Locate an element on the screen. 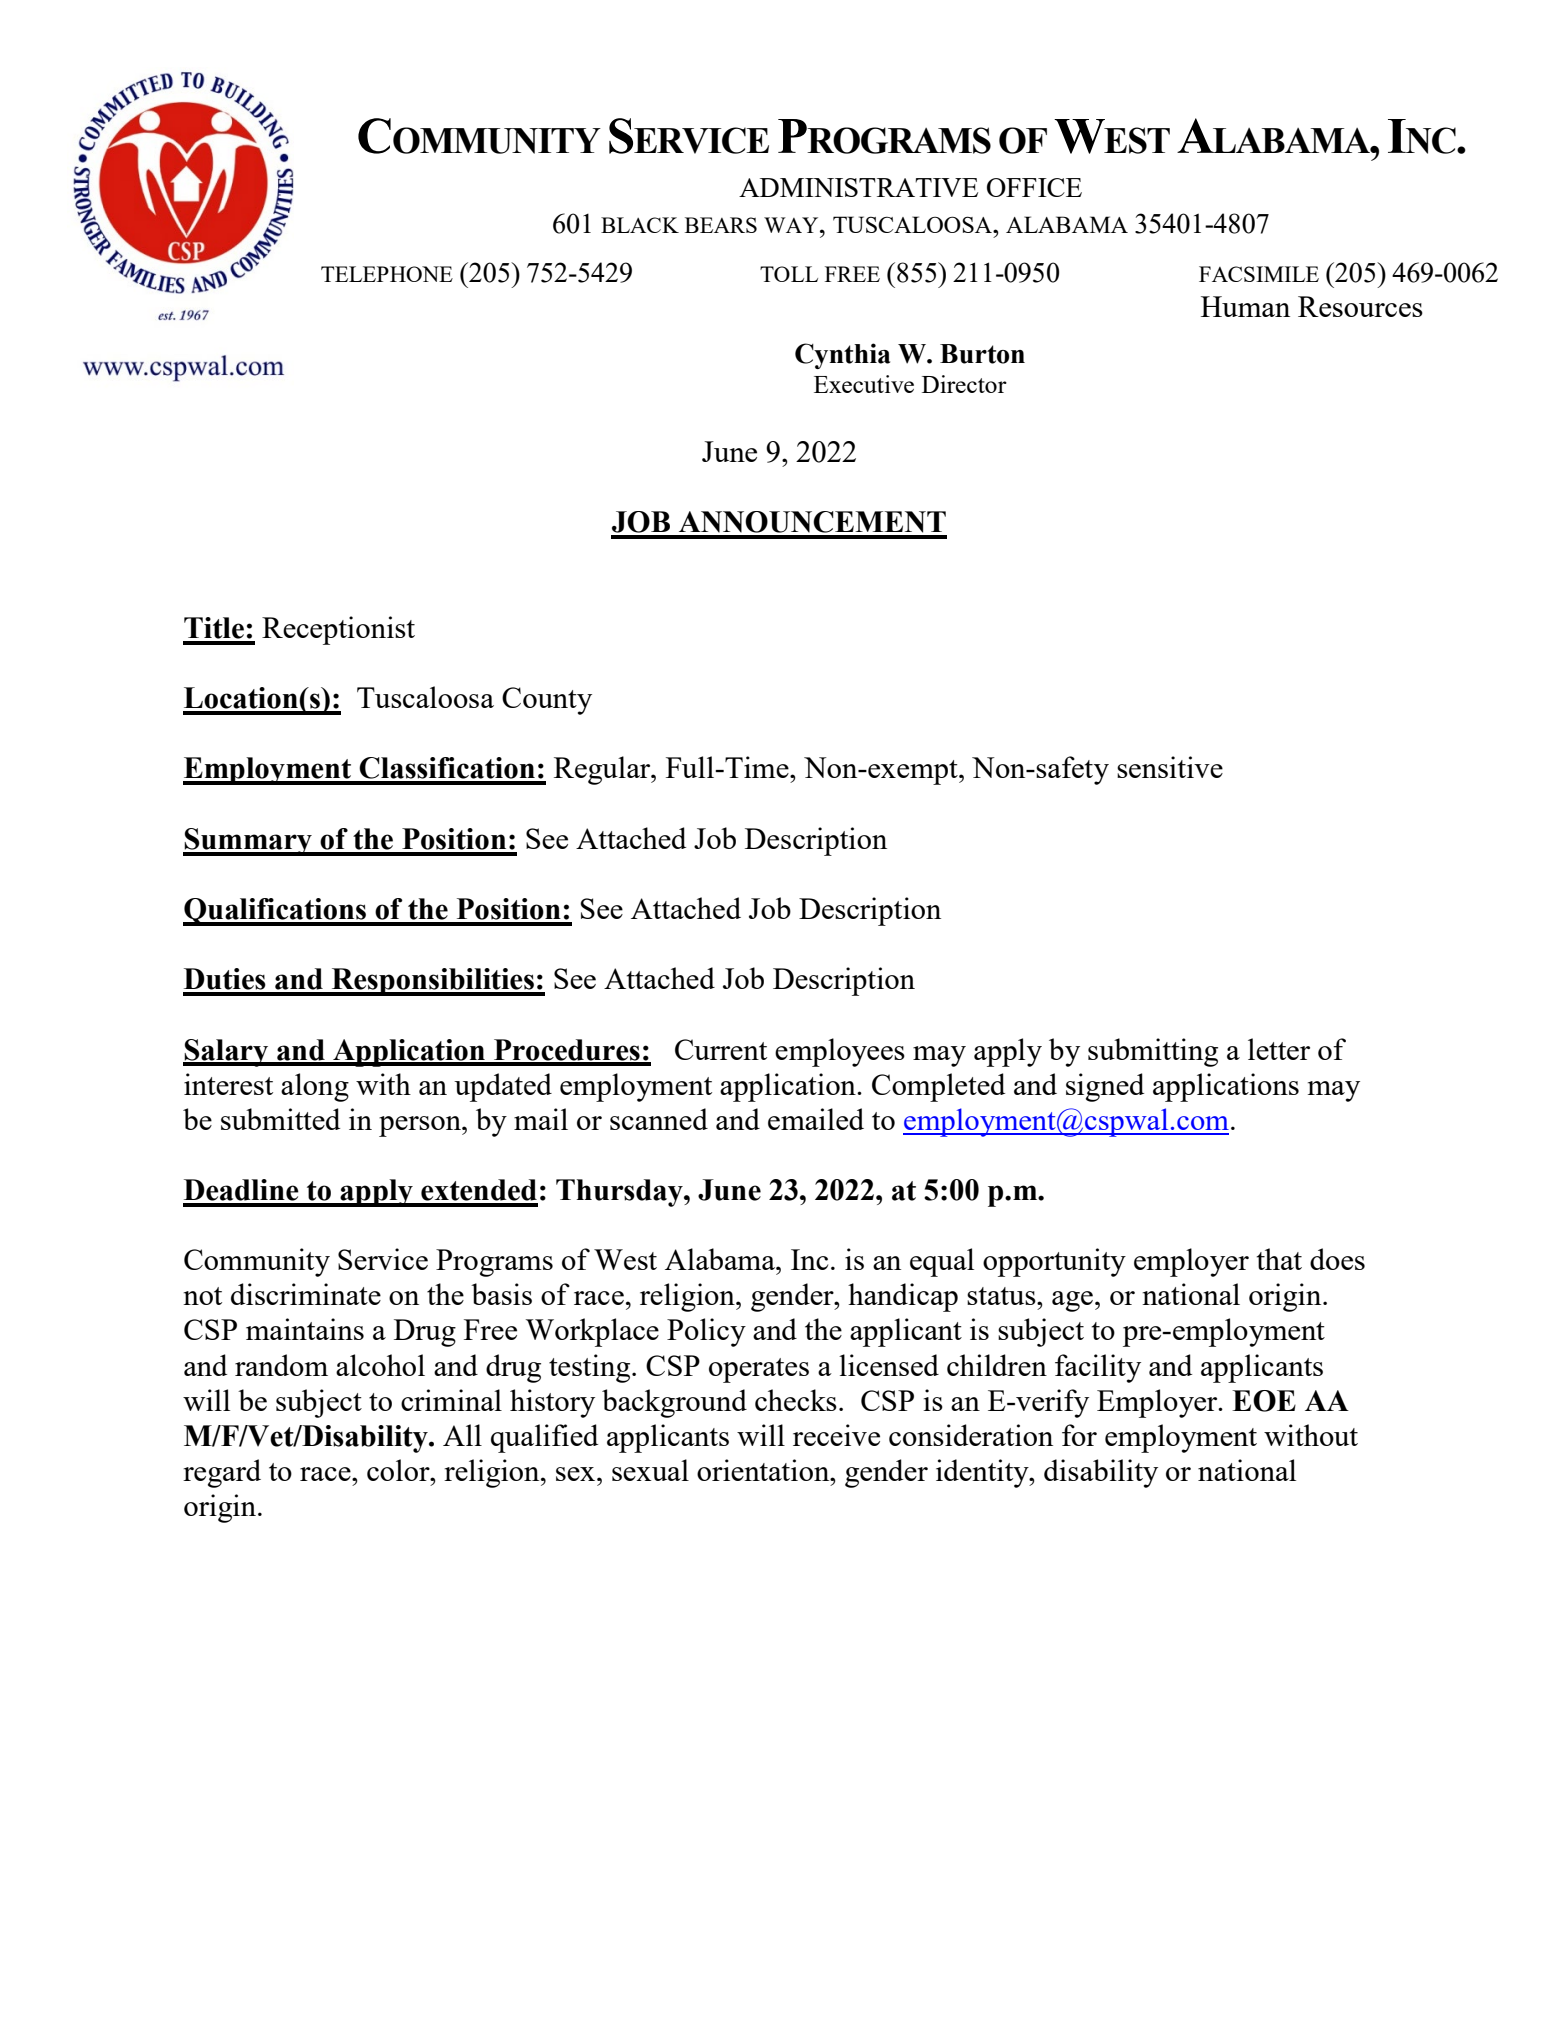  letter is located at coordinates (1279, 1049).
